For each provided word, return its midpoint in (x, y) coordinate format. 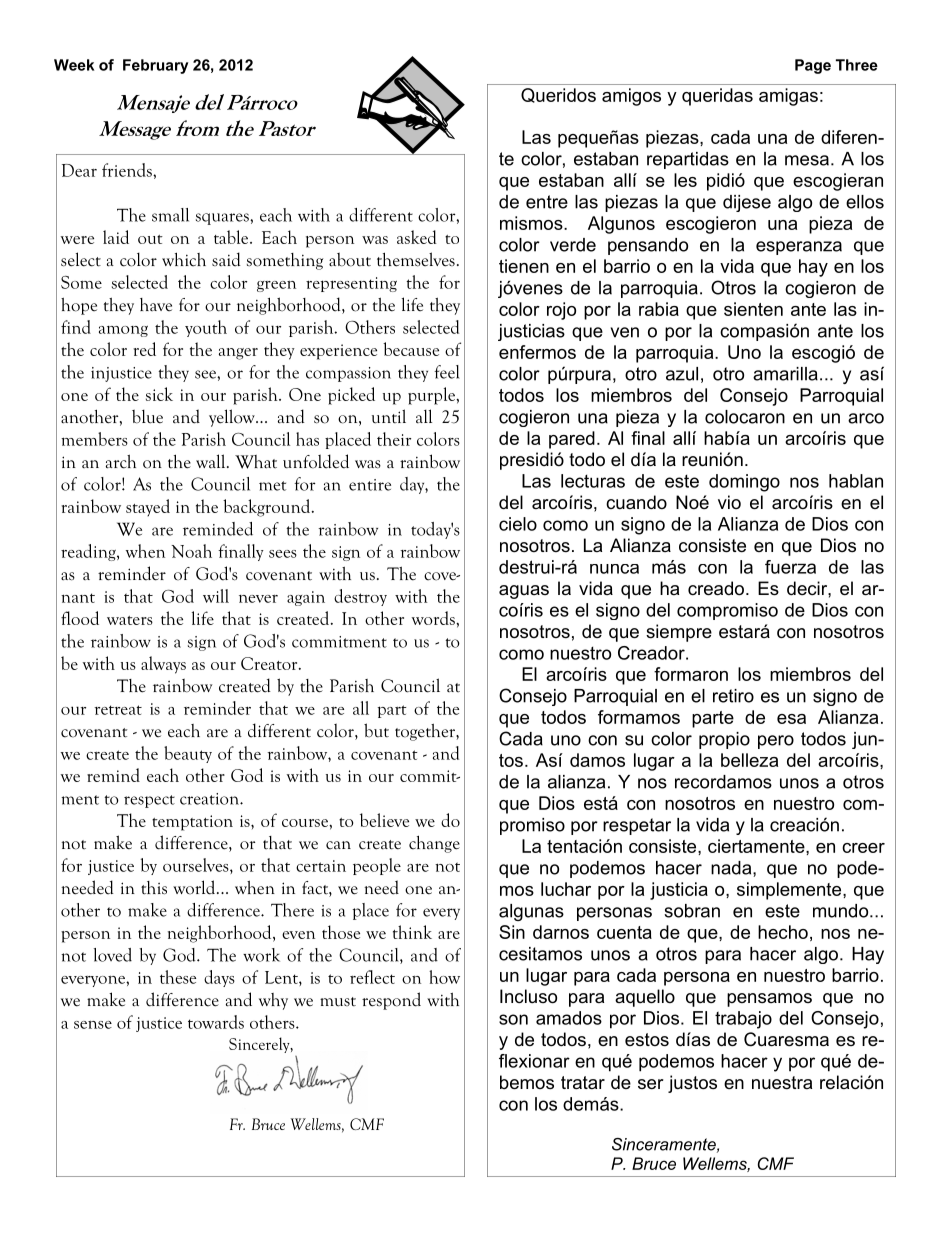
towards (216, 1022)
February (155, 66)
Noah (191, 551)
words (434, 618)
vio (729, 502)
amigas (788, 97)
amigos (631, 97)
